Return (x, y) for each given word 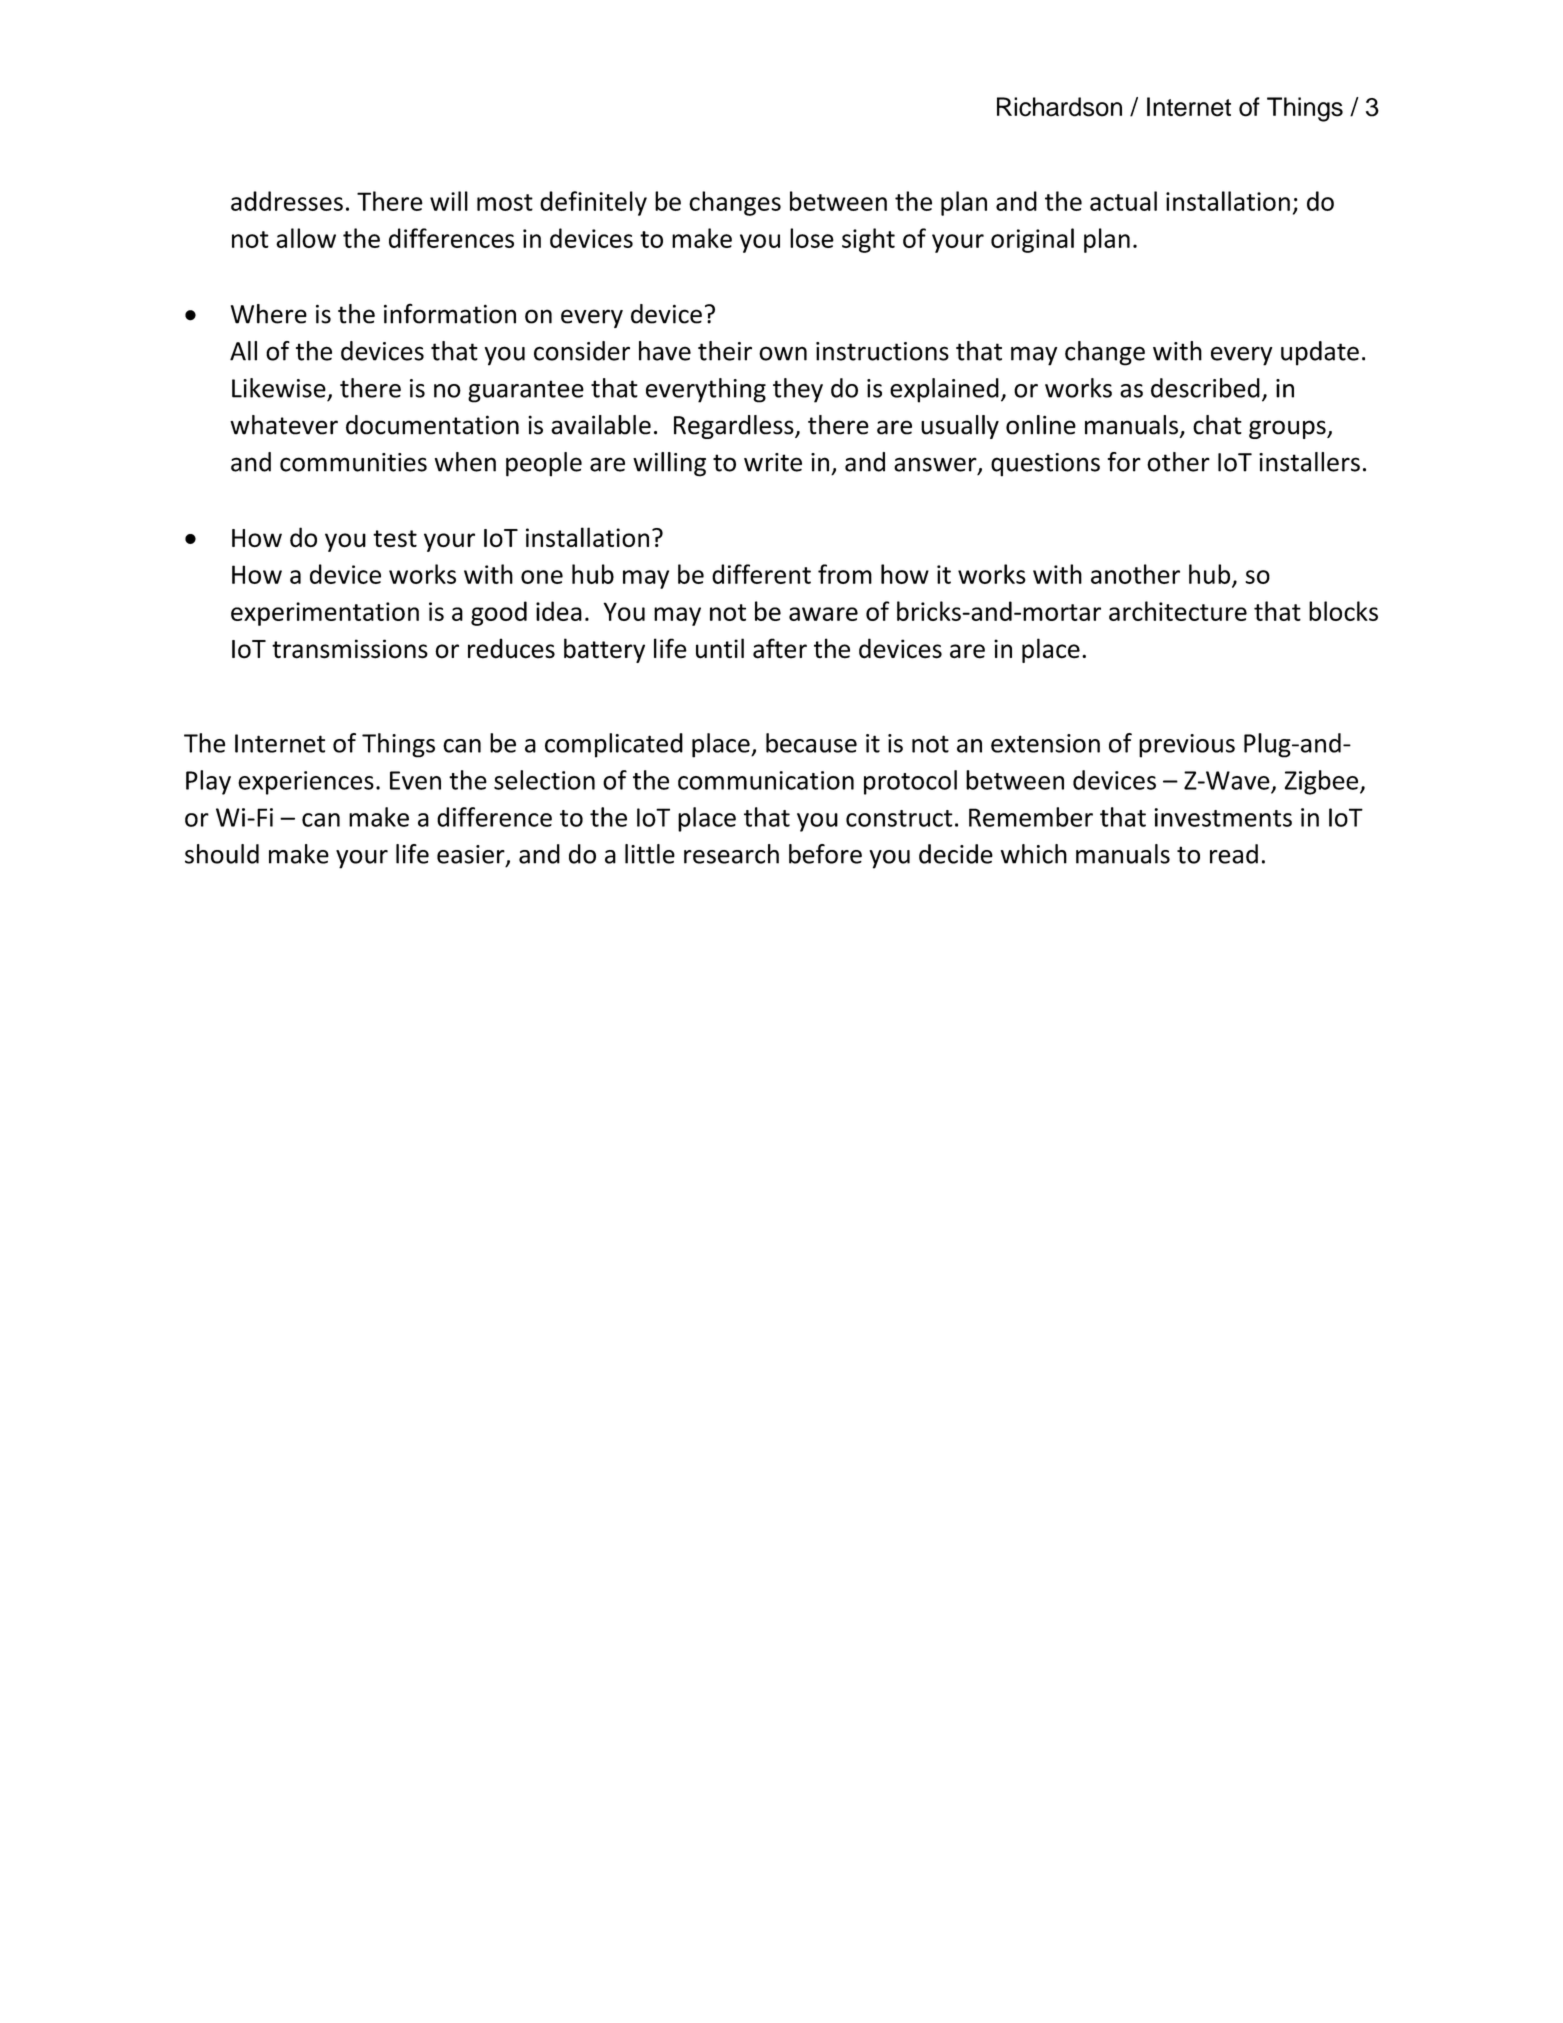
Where (269, 314)
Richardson (1059, 107)
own (783, 353)
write (773, 462)
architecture (1178, 611)
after (780, 648)
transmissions (350, 649)
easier (472, 855)
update (1320, 353)
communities (353, 462)
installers (1309, 462)
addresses (287, 201)
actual (1123, 201)
